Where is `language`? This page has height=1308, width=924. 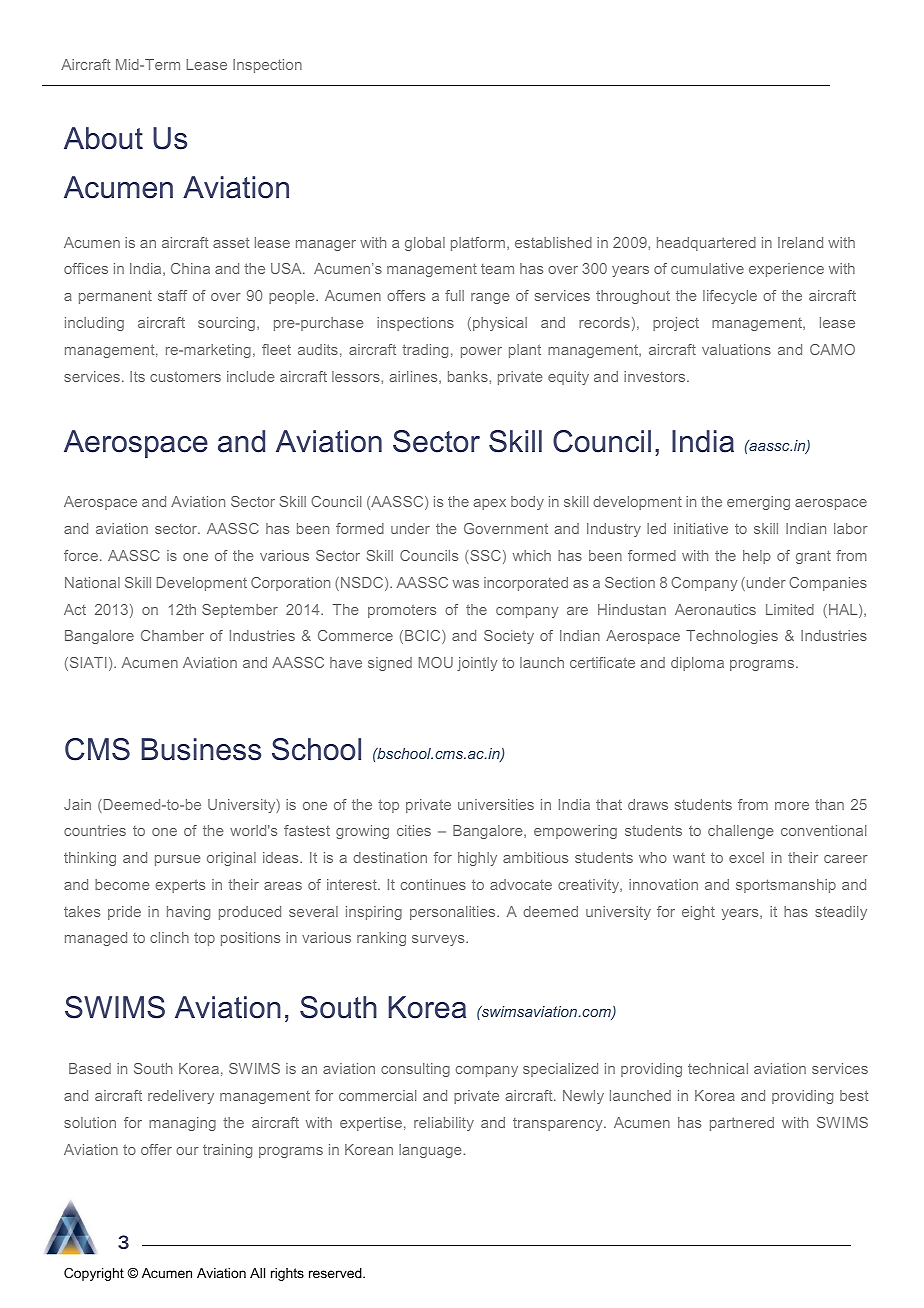 language is located at coordinates (430, 1151).
